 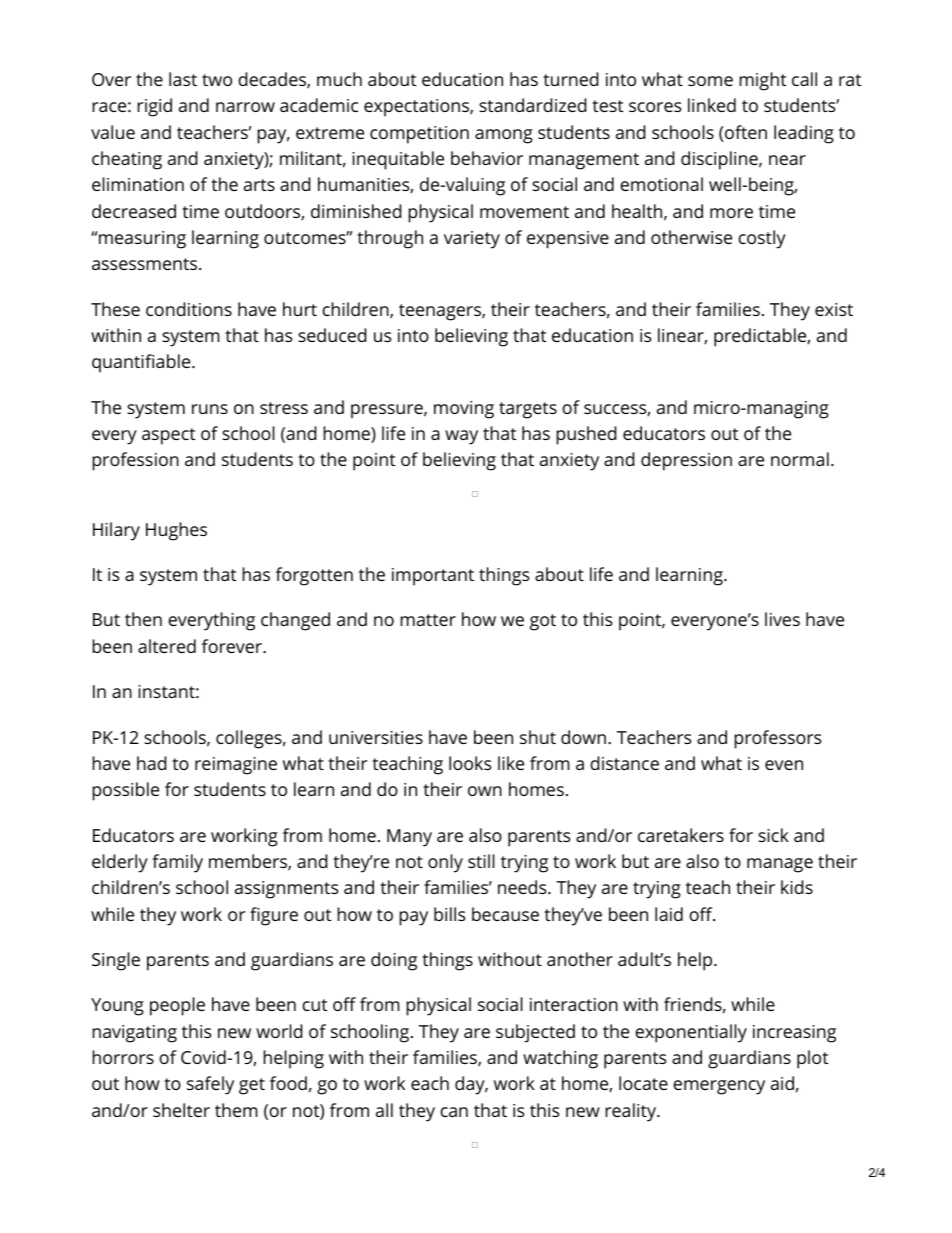 What do you see at coordinates (210, 1085) in the screenshot?
I see `safely` at bounding box center [210, 1085].
